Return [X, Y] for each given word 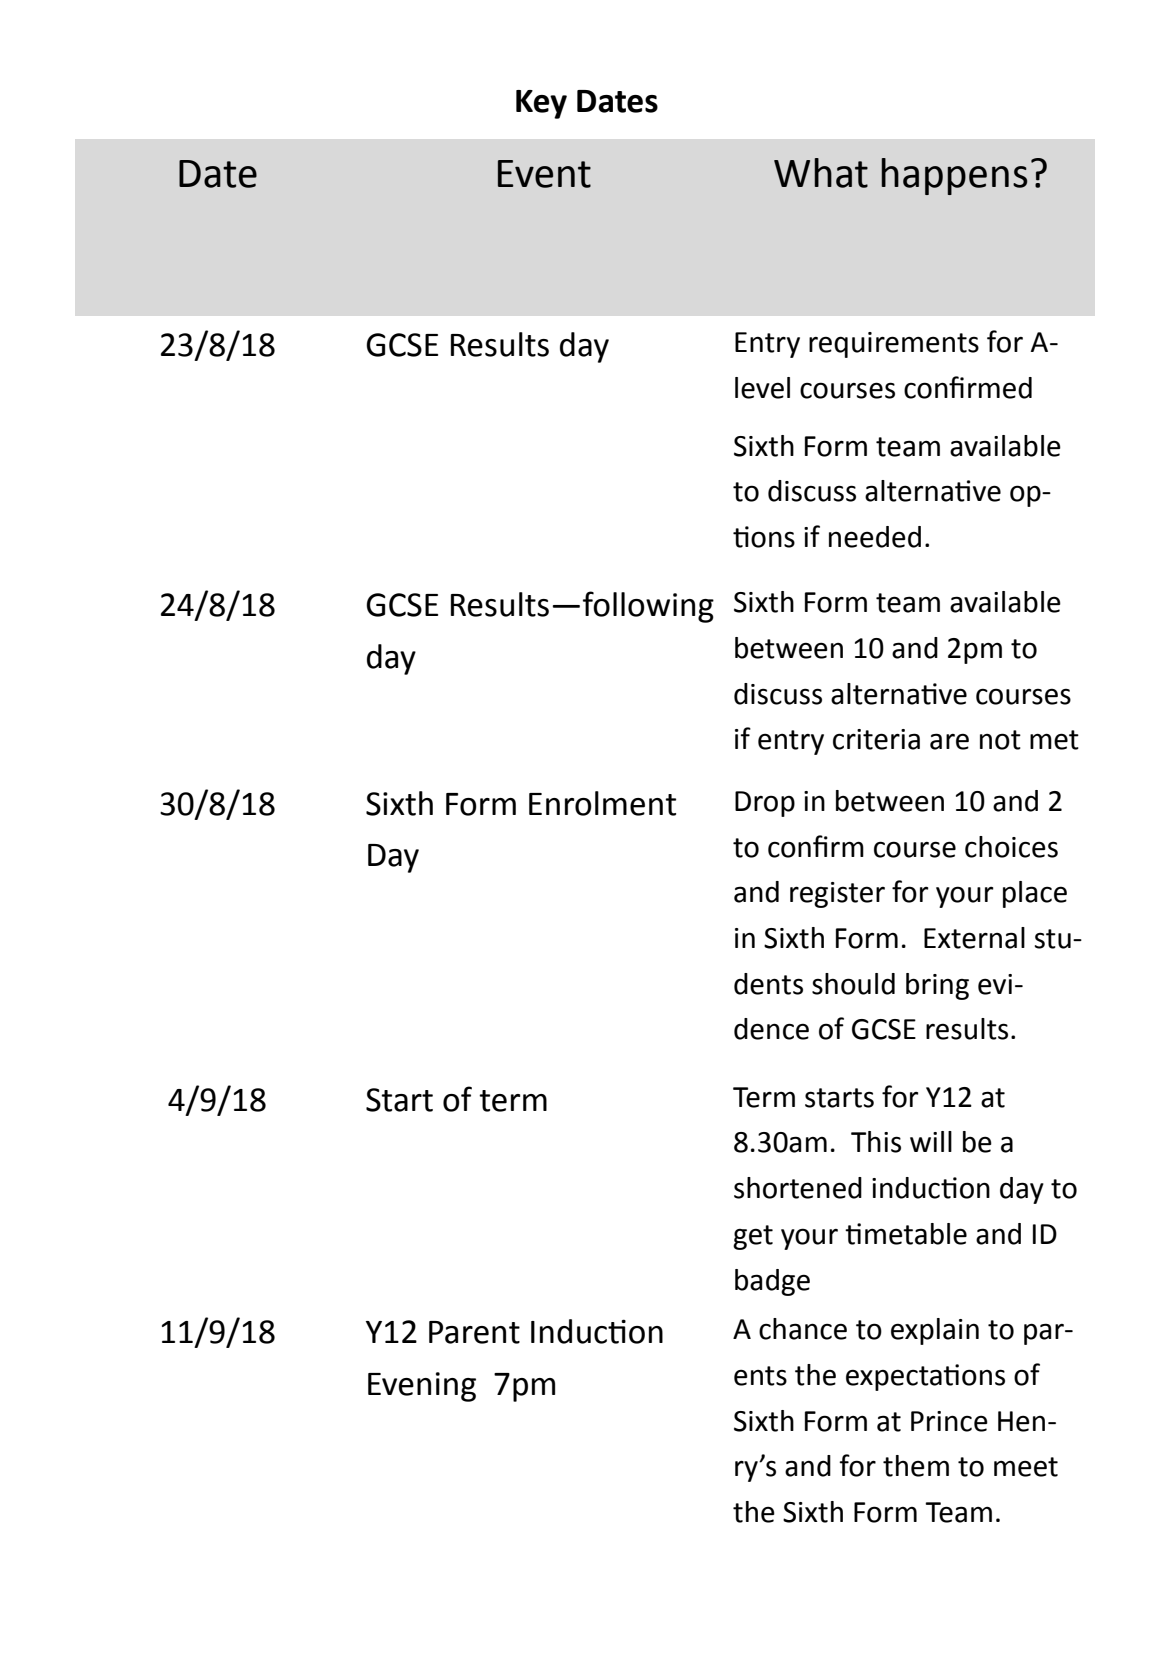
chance [803, 1329]
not [1000, 740]
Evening [422, 1387]
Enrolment [602, 803]
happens [954, 176]
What [821, 173]
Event [544, 174]
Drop [765, 804]
